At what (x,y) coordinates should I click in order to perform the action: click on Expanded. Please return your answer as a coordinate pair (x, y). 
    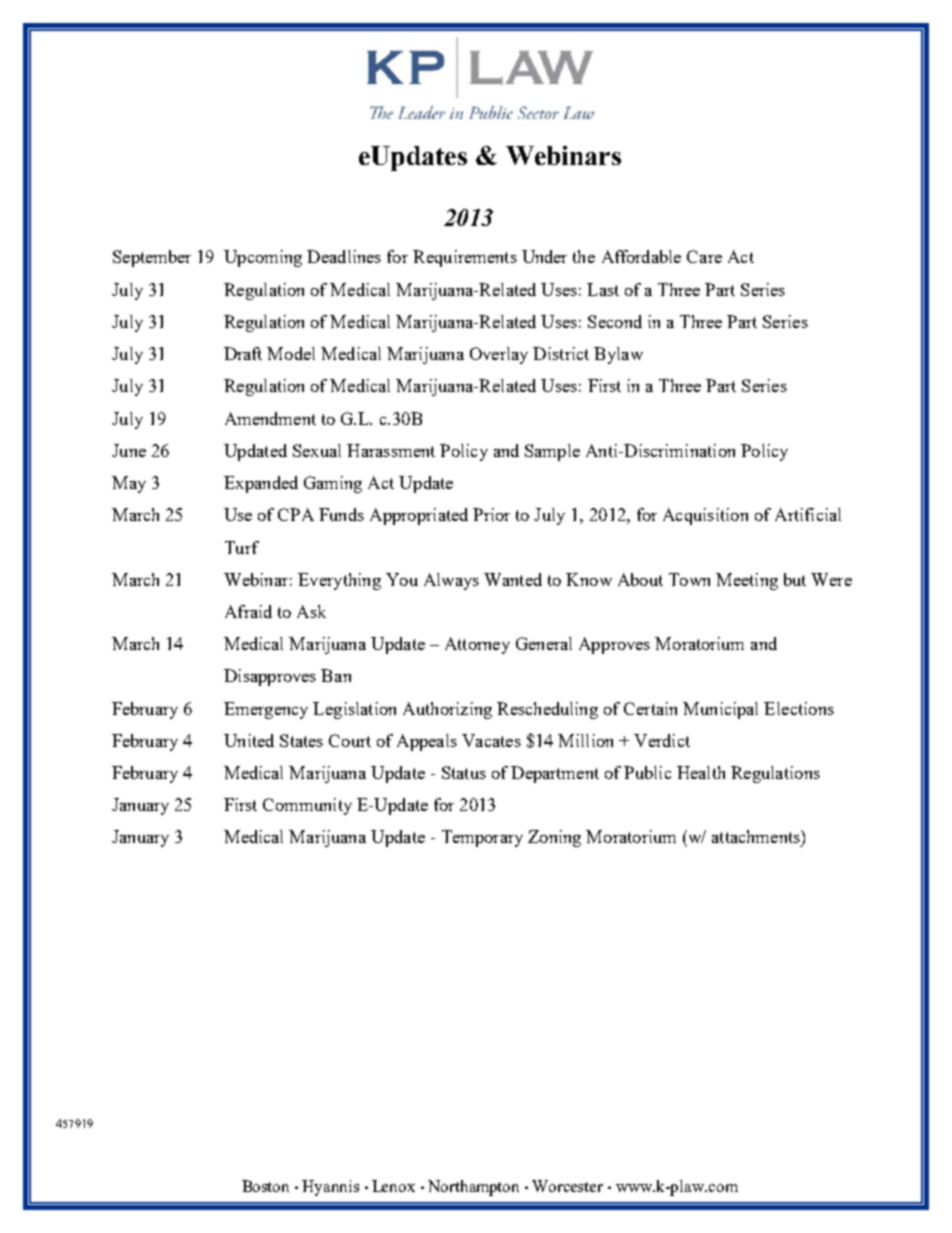
    Looking at the image, I should click on (261, 484).
